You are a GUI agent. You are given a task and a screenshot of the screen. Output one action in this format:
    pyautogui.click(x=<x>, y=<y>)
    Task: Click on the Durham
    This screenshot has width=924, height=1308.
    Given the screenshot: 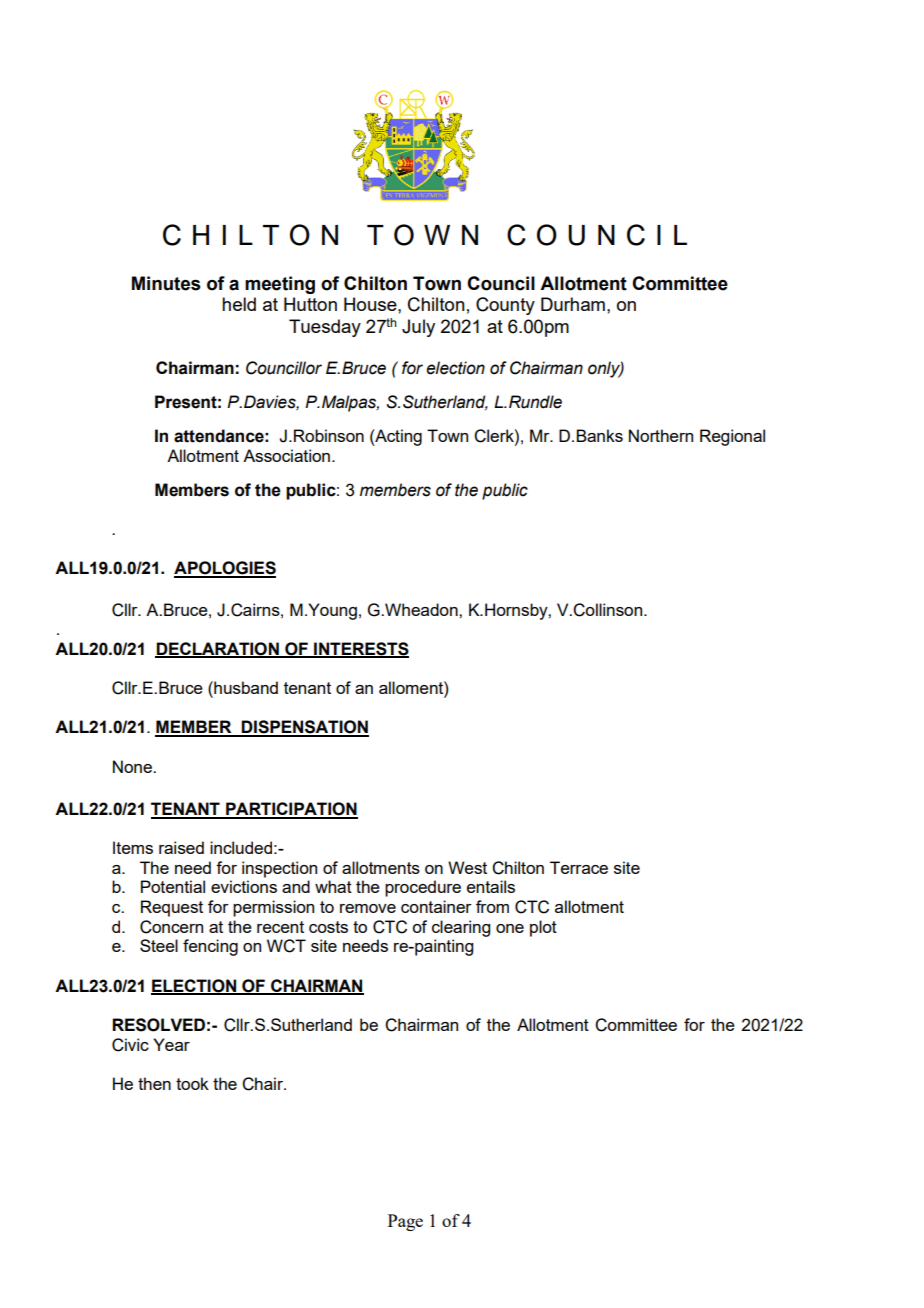 What is the action you would take?
    pyautogui.click(x=573, y=304)
